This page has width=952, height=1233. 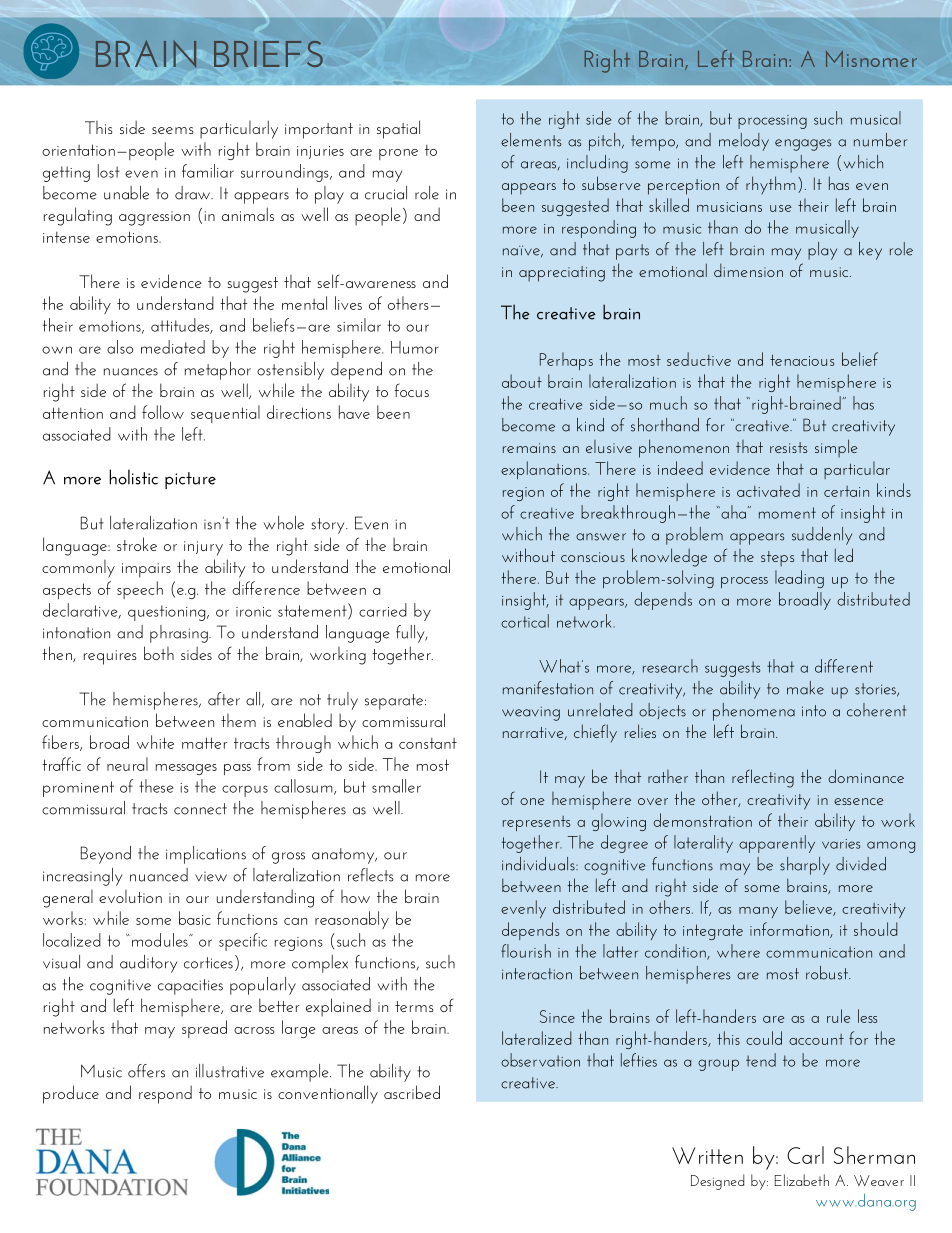 What do you see at coordinates (525, 621) in the page?
I see `cortical` at bounding box center [525, 621].
